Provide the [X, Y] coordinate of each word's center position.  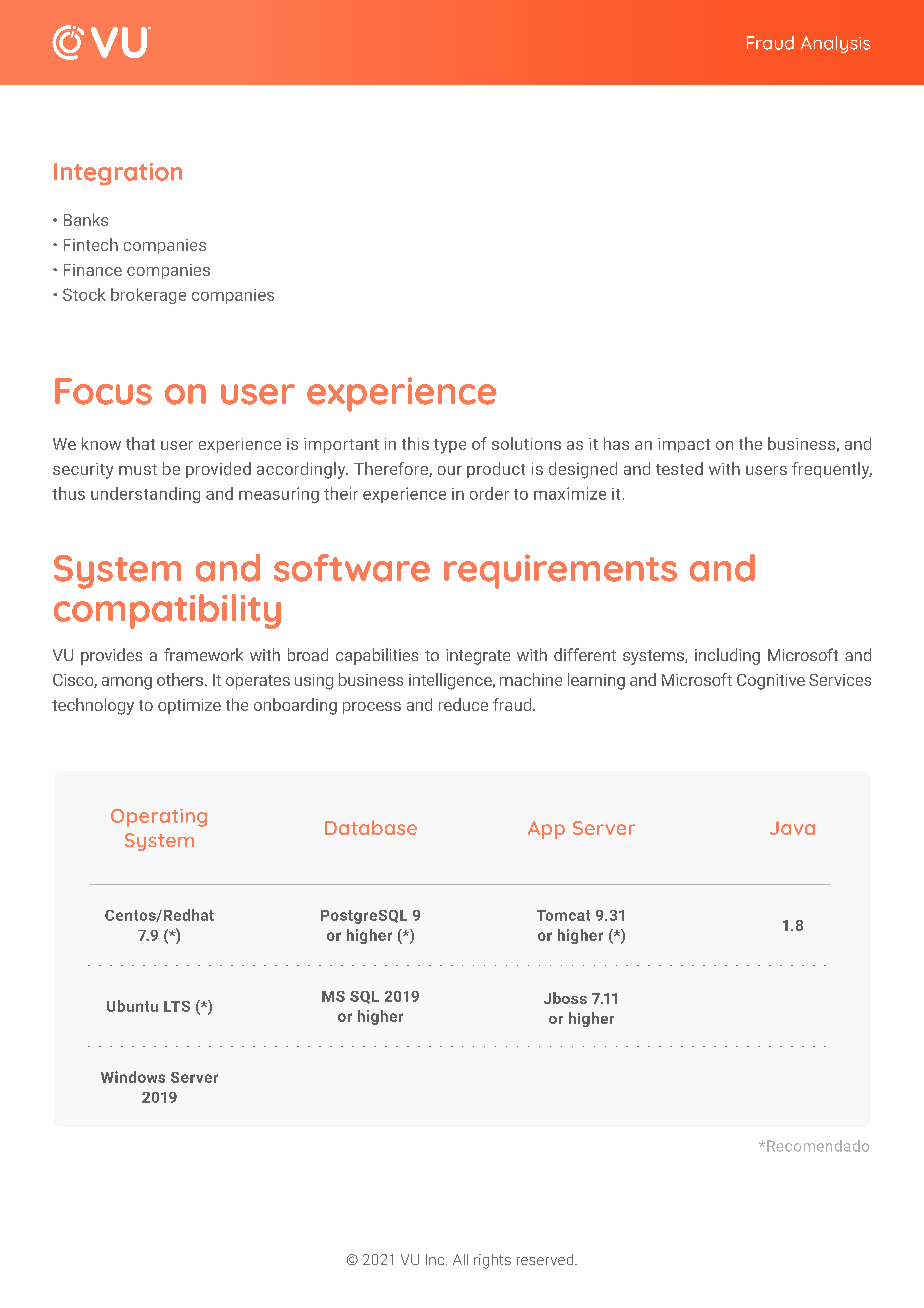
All [460, 1259]
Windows [133, 1077]
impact [684, 445]
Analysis [835, 44]
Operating [159, 818]
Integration [118, 174]
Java [792, 828]
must [138, 469]
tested [679, 468]
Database [371, 827]
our [450, 470]
